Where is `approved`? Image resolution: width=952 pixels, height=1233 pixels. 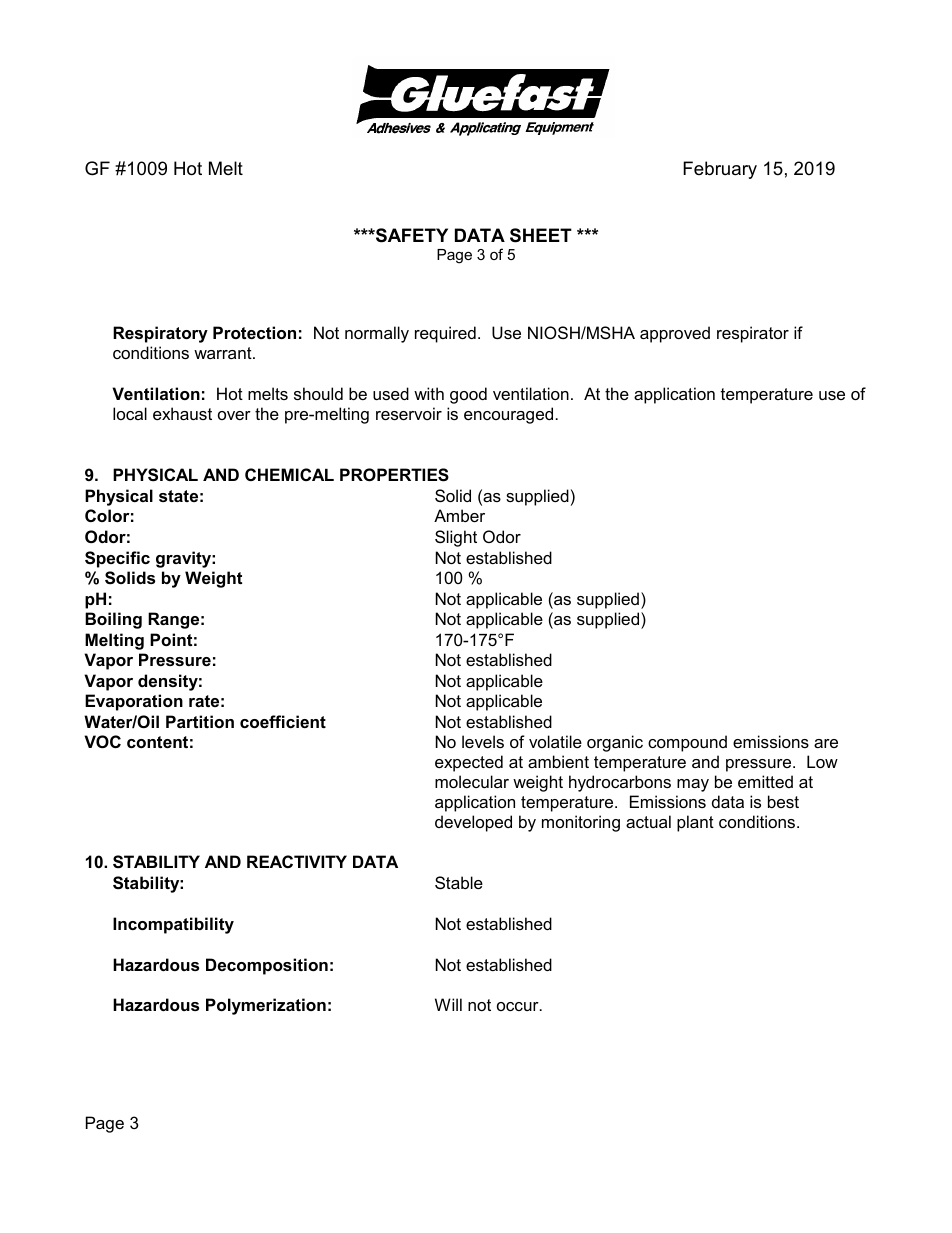 approved is located at coordinates (675, 334).
